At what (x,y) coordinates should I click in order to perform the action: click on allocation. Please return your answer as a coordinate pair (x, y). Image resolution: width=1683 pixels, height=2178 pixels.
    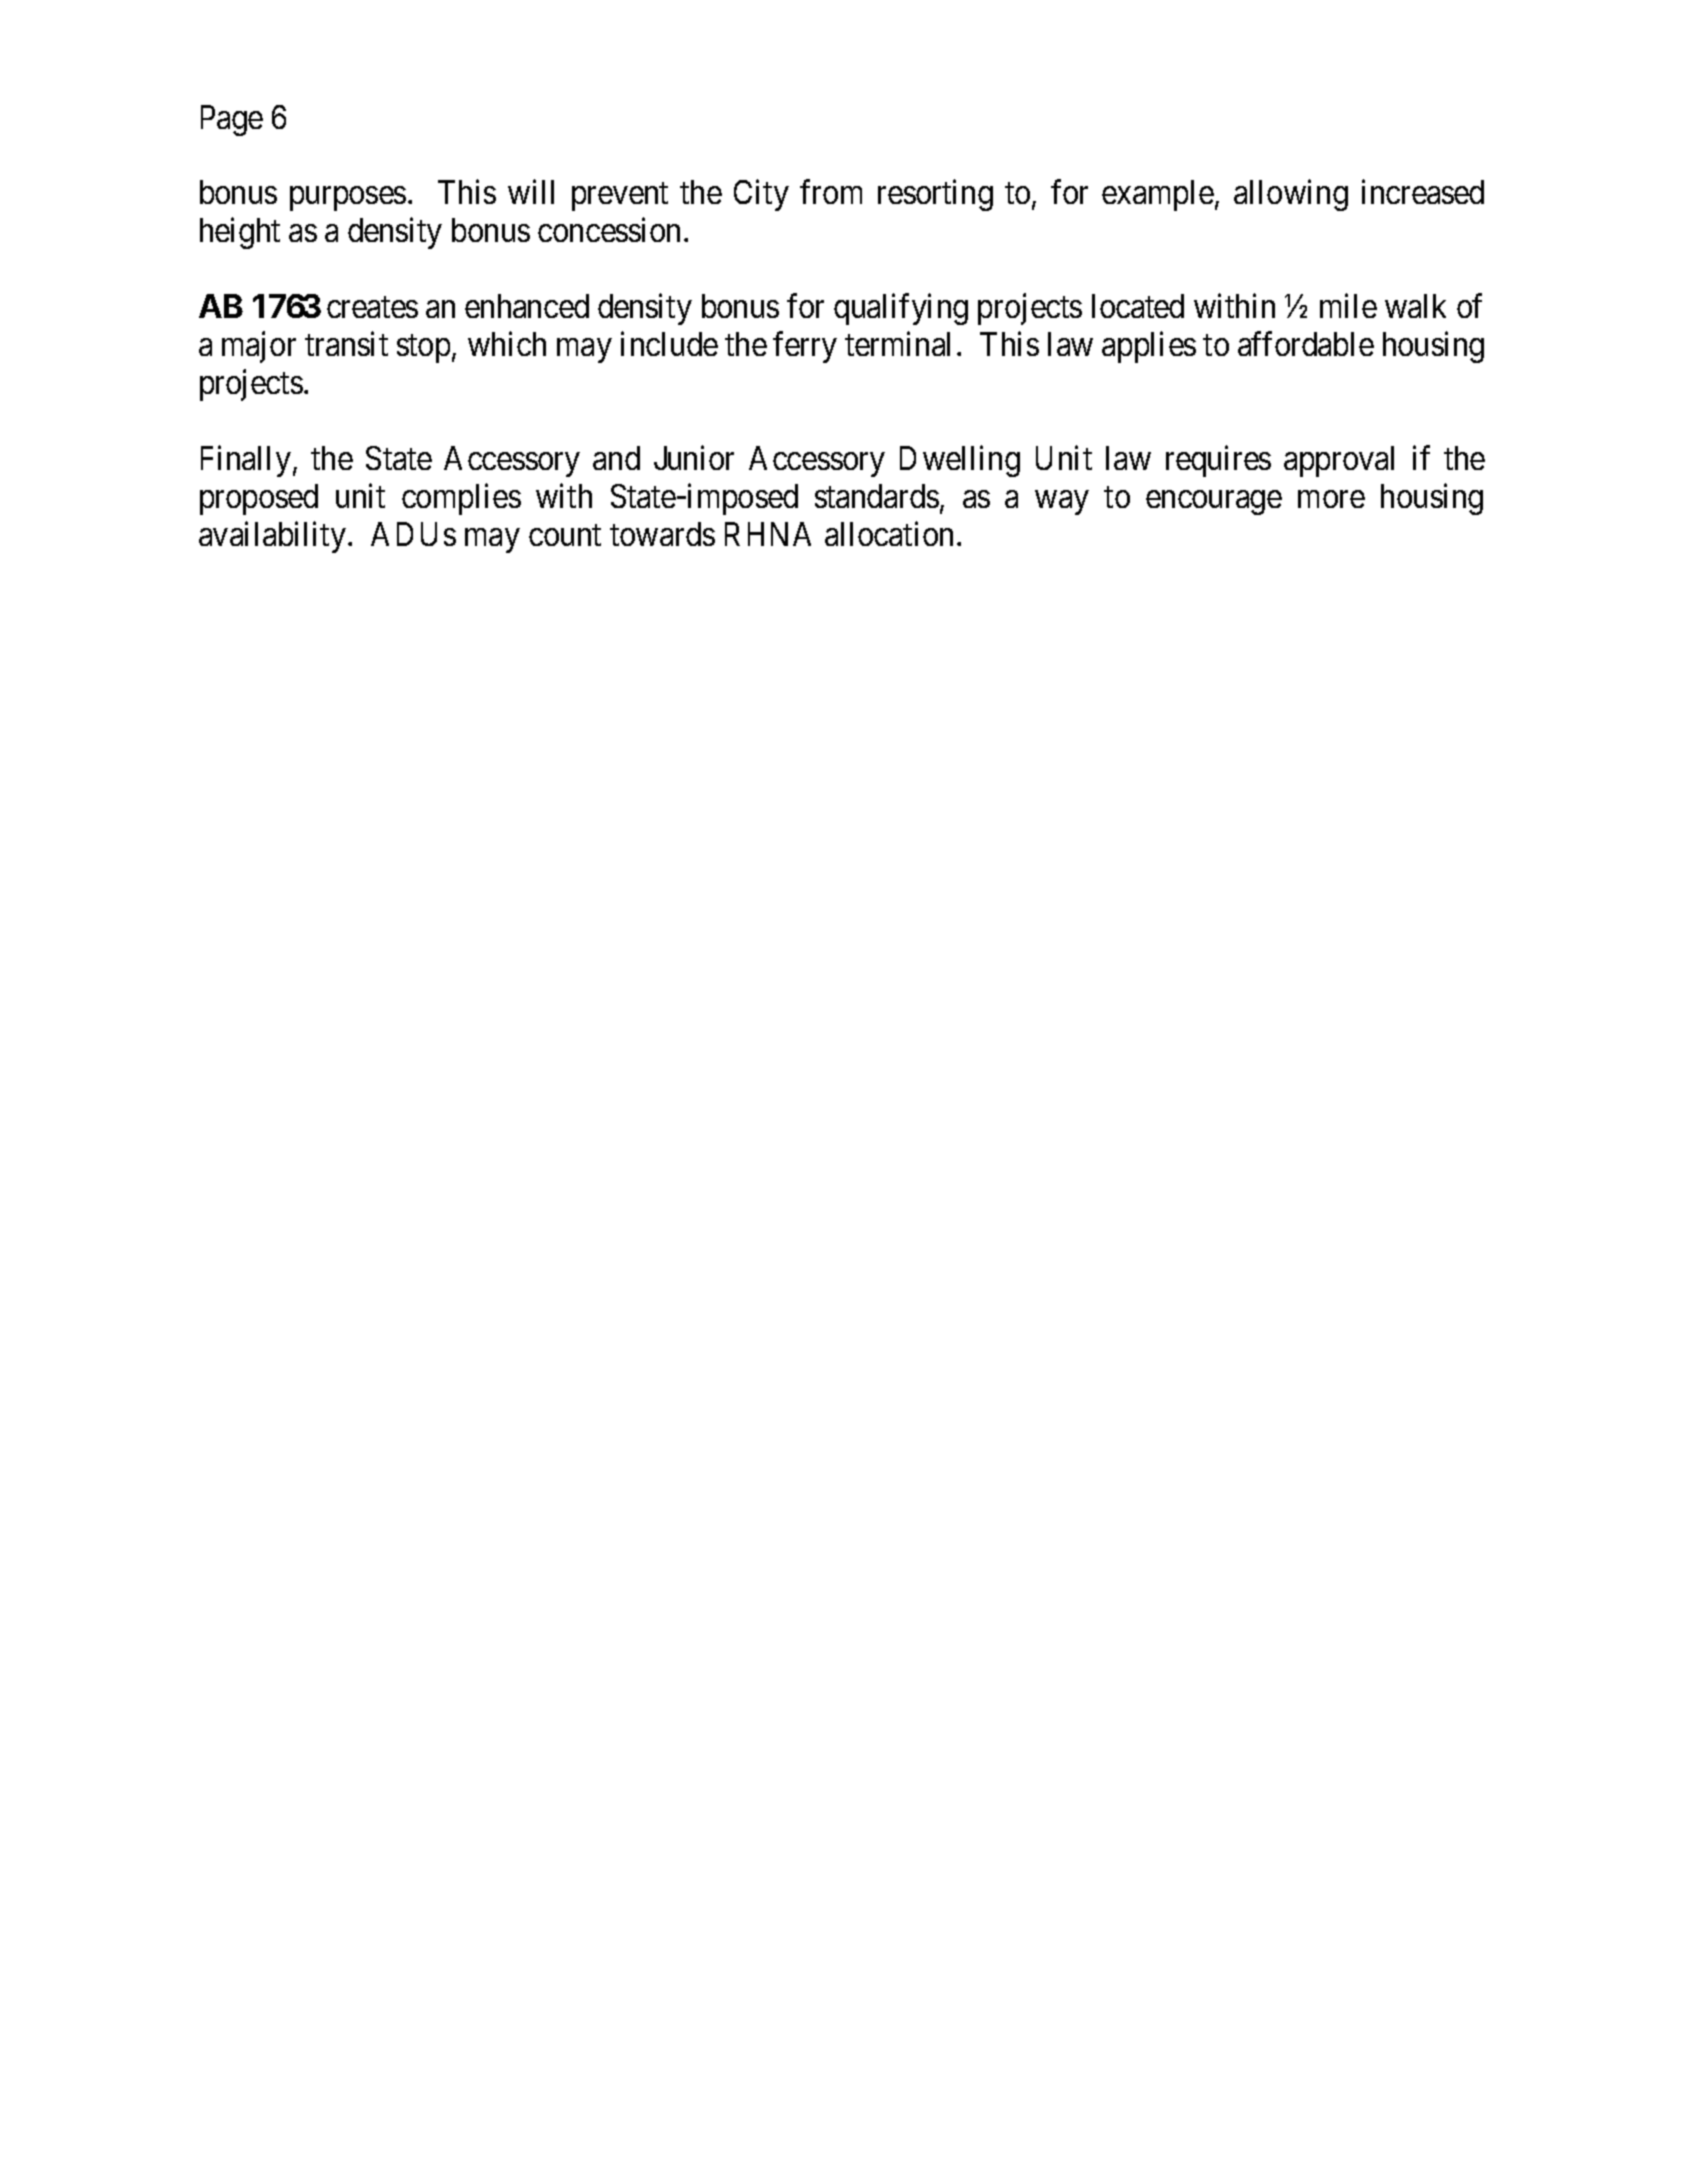
    Looking at the image, I should click on (889, 534).
